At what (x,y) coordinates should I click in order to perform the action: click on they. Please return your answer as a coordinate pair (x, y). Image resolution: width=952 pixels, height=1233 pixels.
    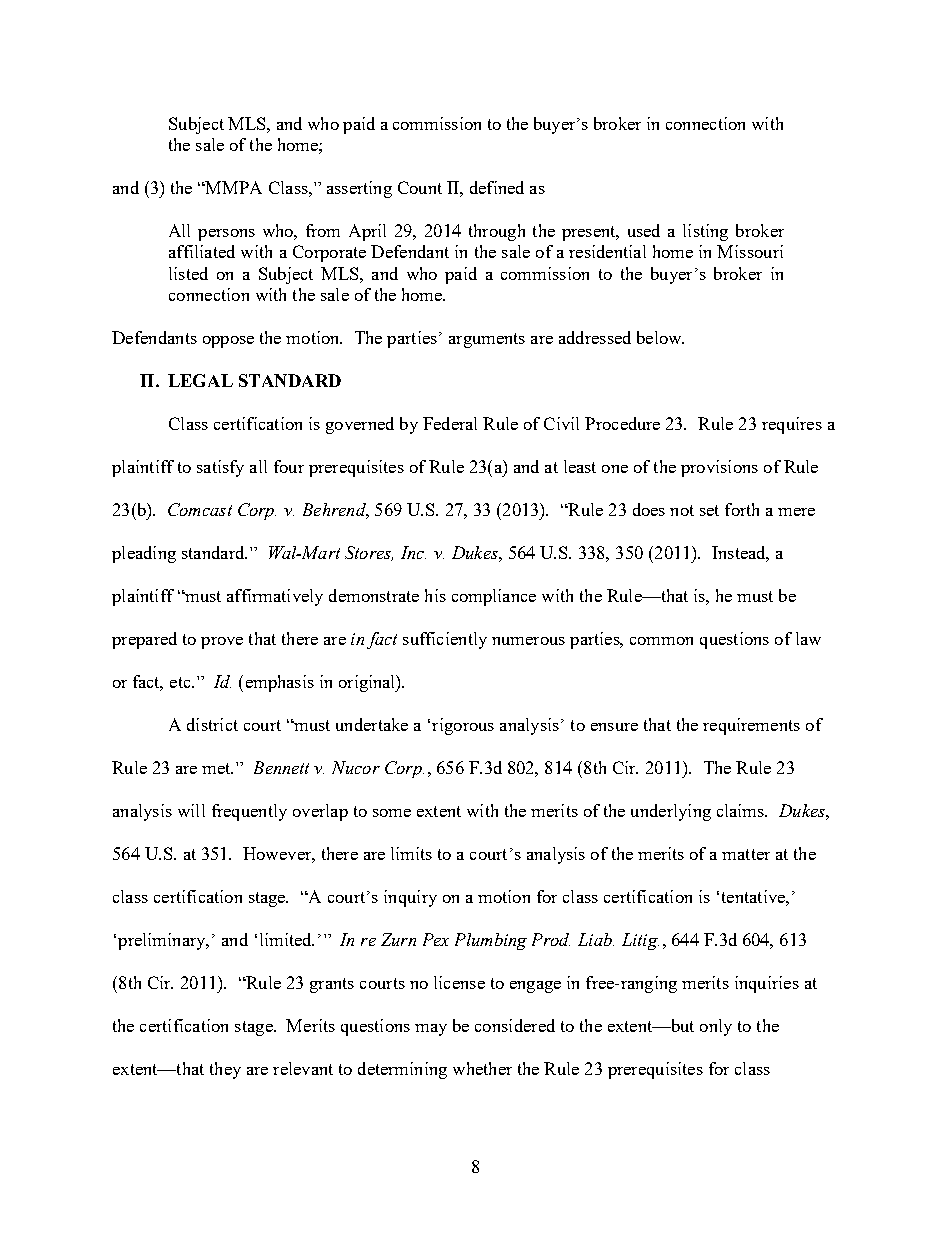
    Looking at the image, I should click on (225, 1070).
